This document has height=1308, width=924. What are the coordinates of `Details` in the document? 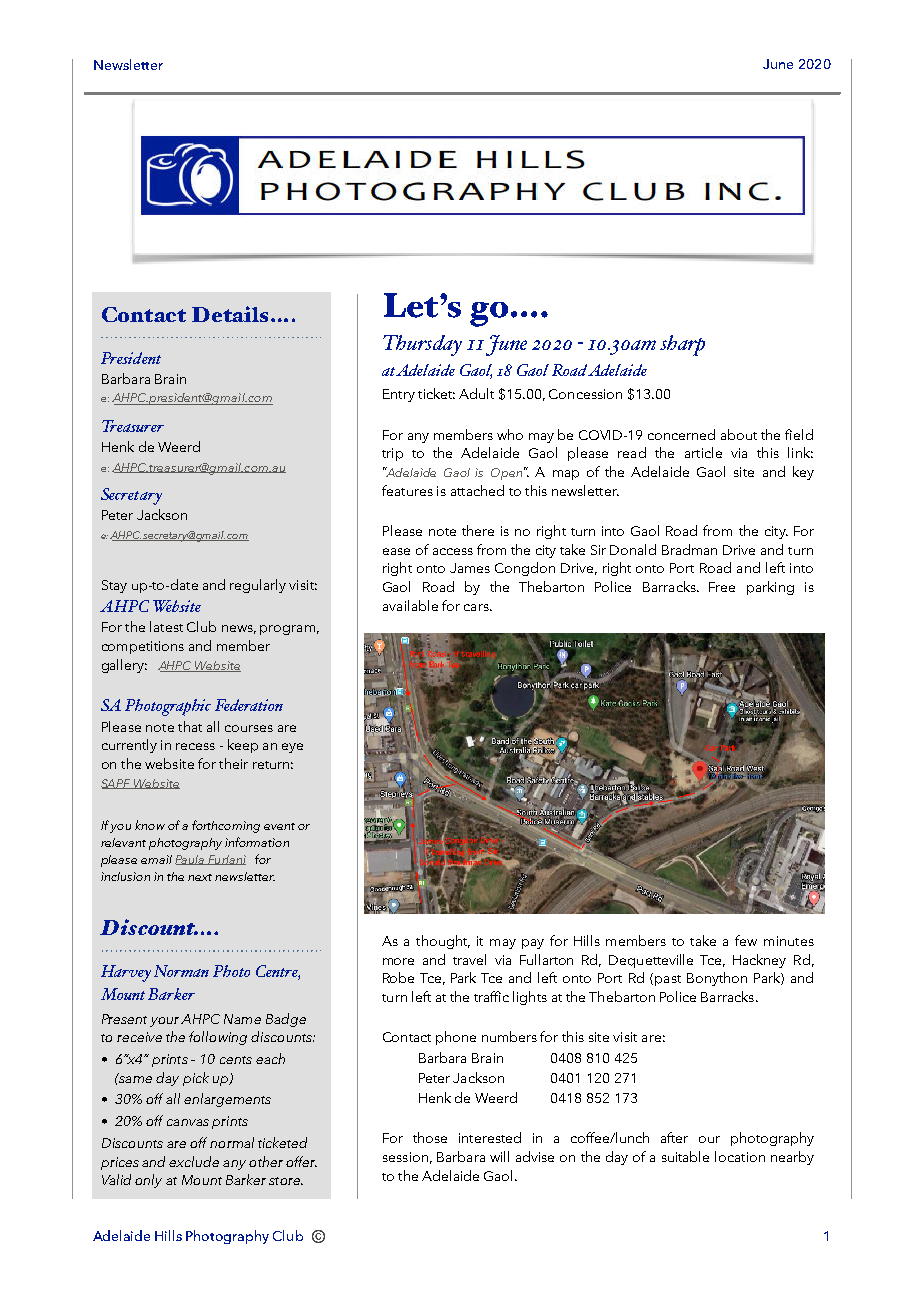 It's located at (232, 314).
